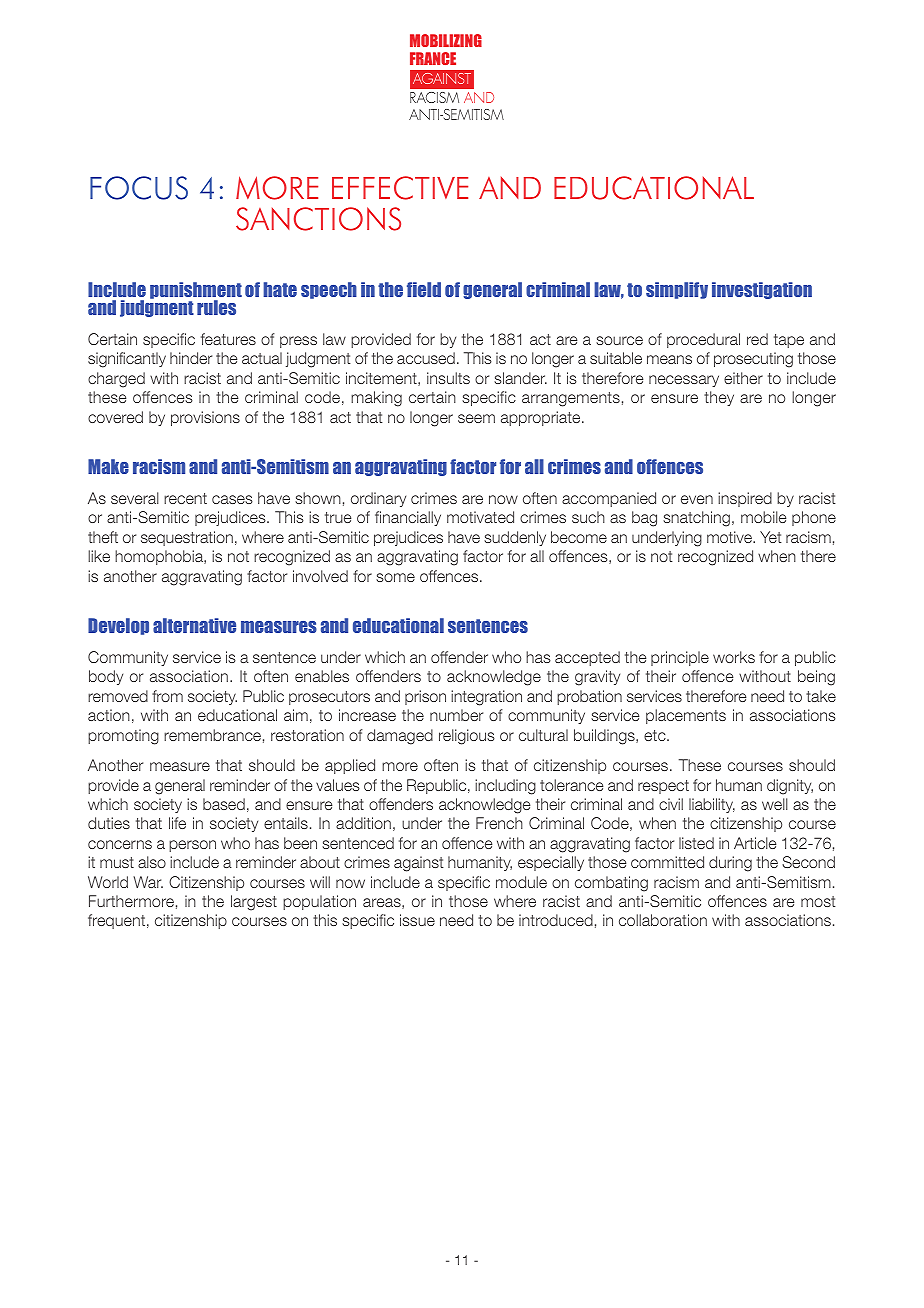 The width and height of the screenshot is (924, 1308). What do you see at coordinates (148, 882) in the screenshot?
I see `War` at bounding box center [148, 882].
